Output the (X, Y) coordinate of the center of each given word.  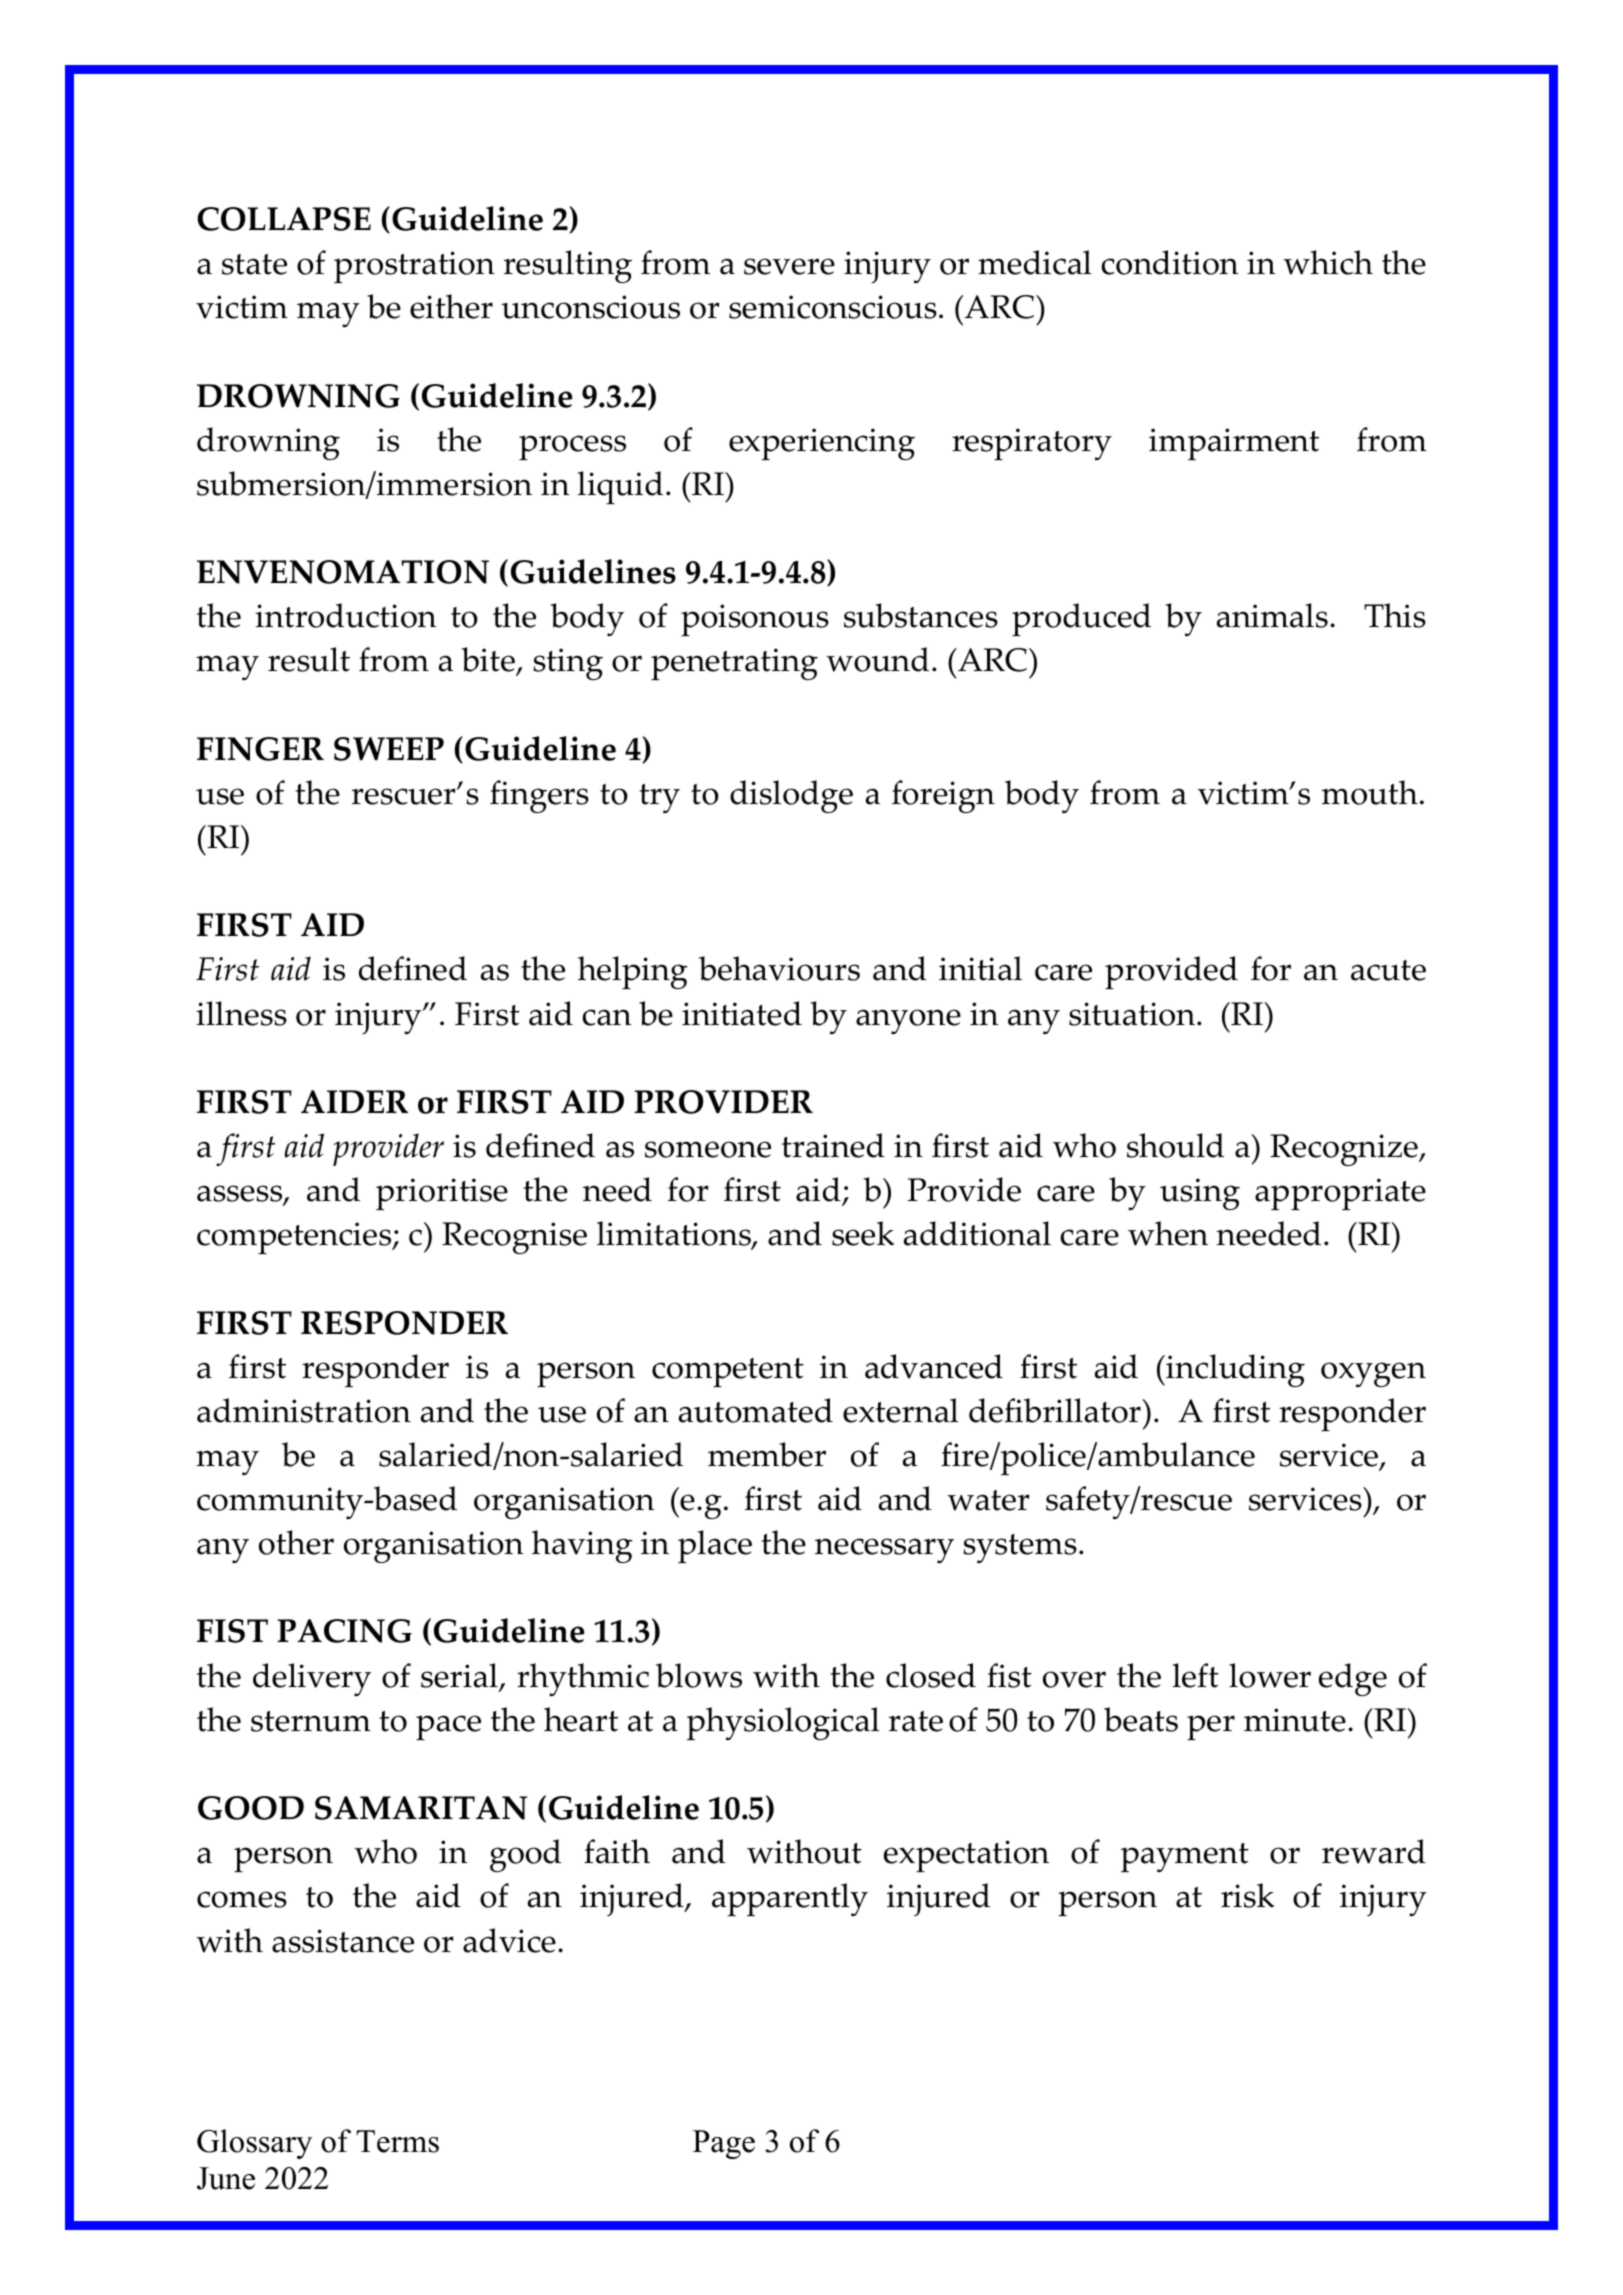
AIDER (354, 1101)
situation (1133, 1014)
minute (1295, 1720)
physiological (783, 1723)
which (1328, 262)
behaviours (779, 968)
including (1234, 1370)
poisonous (755, 620)
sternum (311, 1721)
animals (1272, 615)
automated (756, 1410)
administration (304, 1410)
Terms (397, 2141)
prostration (414, 267)
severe (789, 266)
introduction (345, 615)
